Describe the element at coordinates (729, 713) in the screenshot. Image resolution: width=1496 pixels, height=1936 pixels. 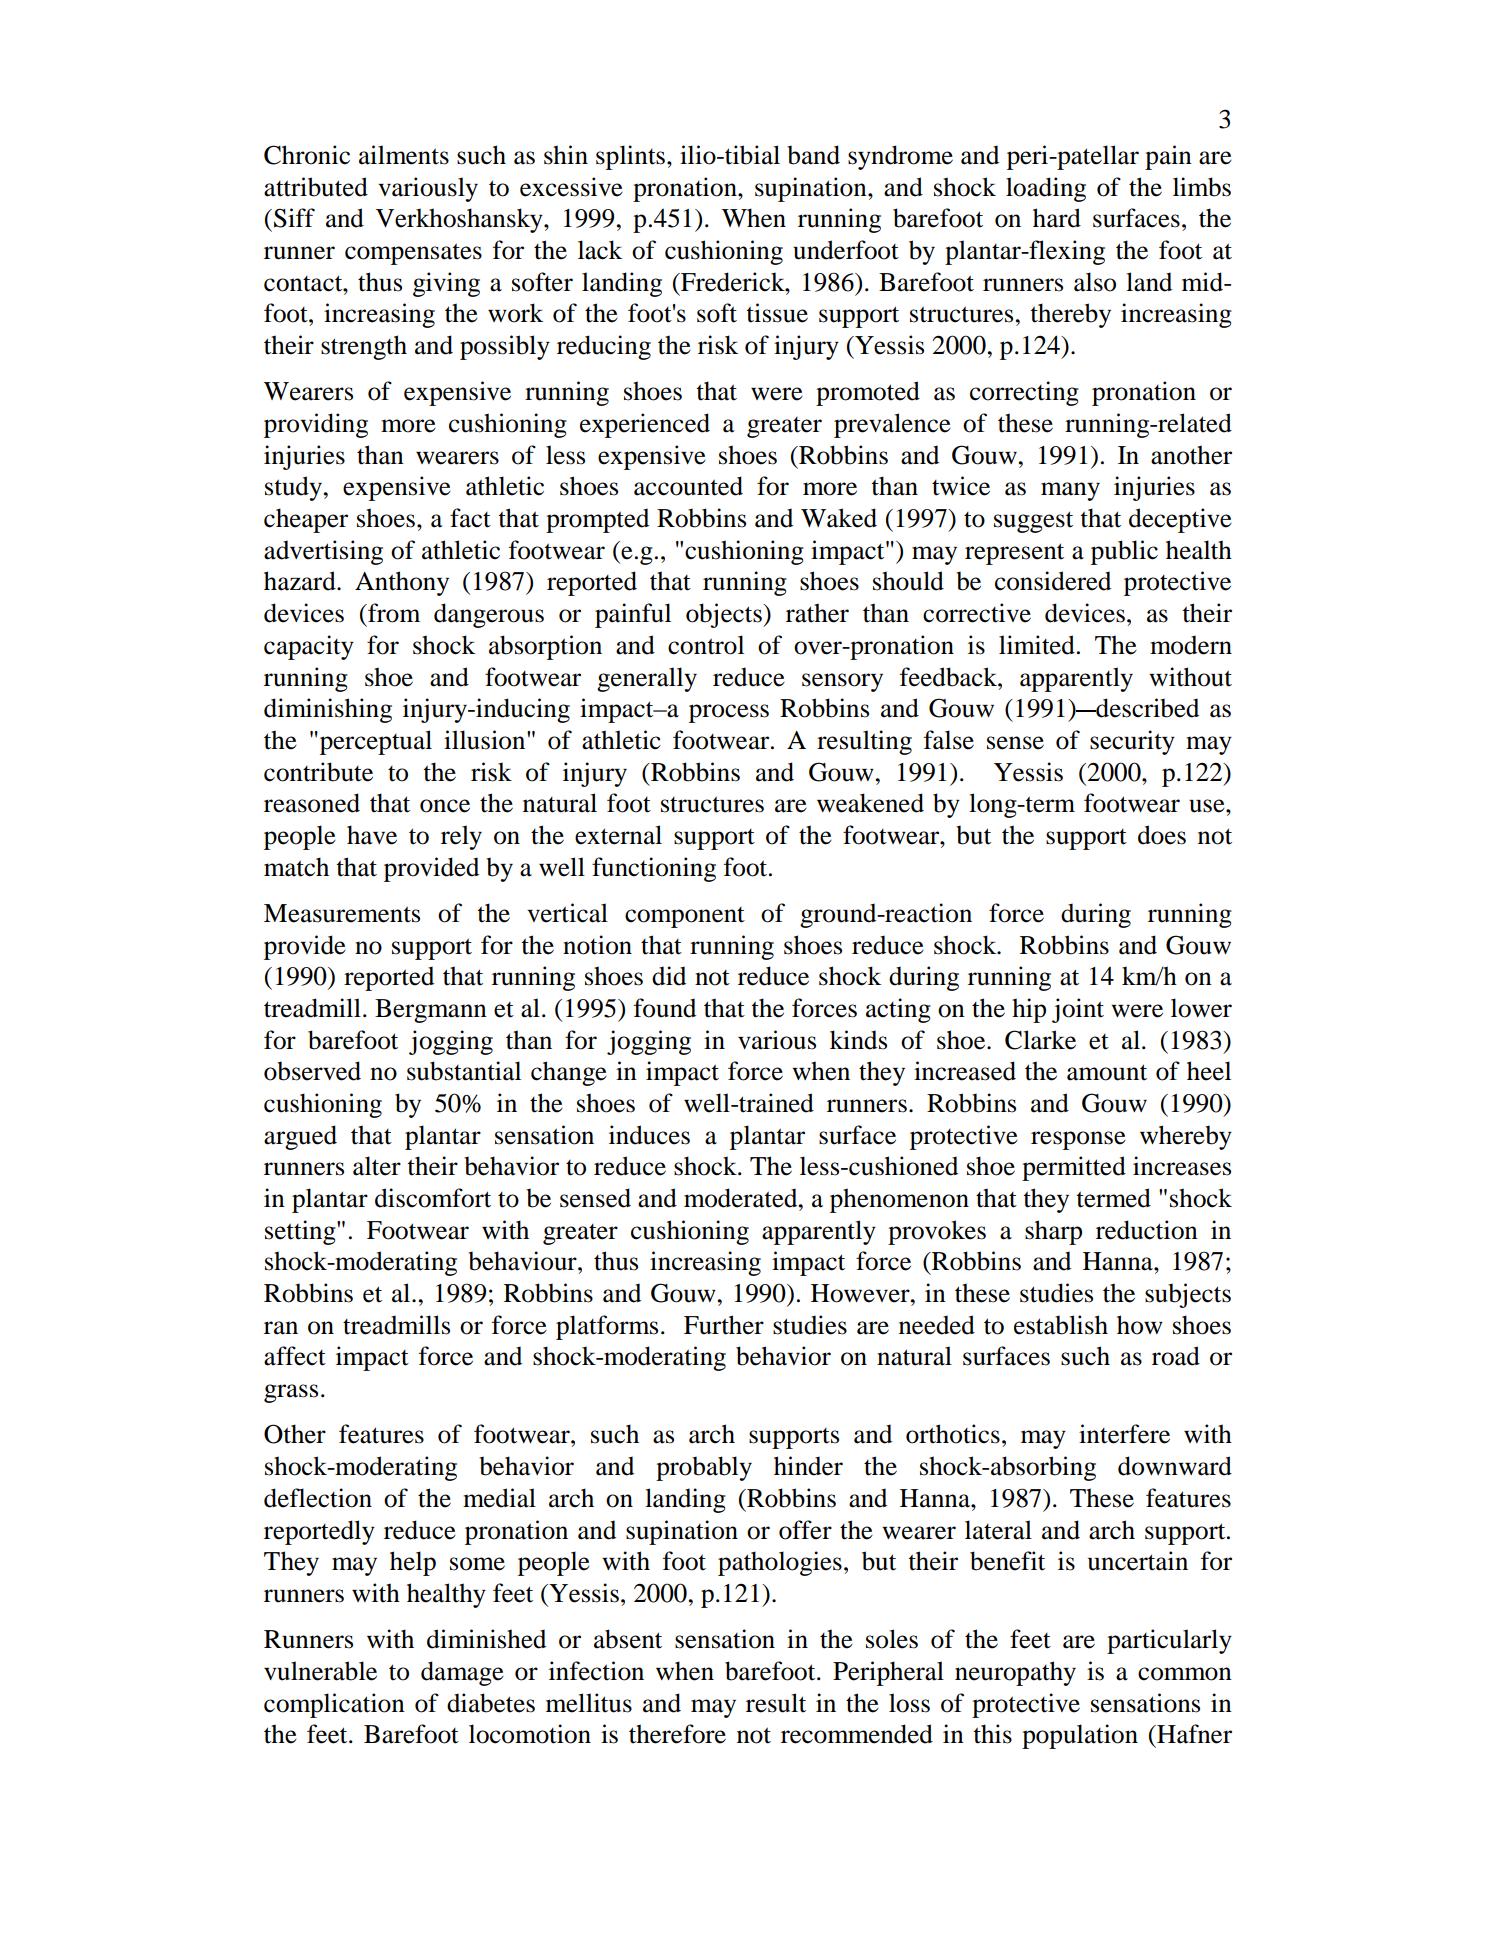
I see `process` at that location.
